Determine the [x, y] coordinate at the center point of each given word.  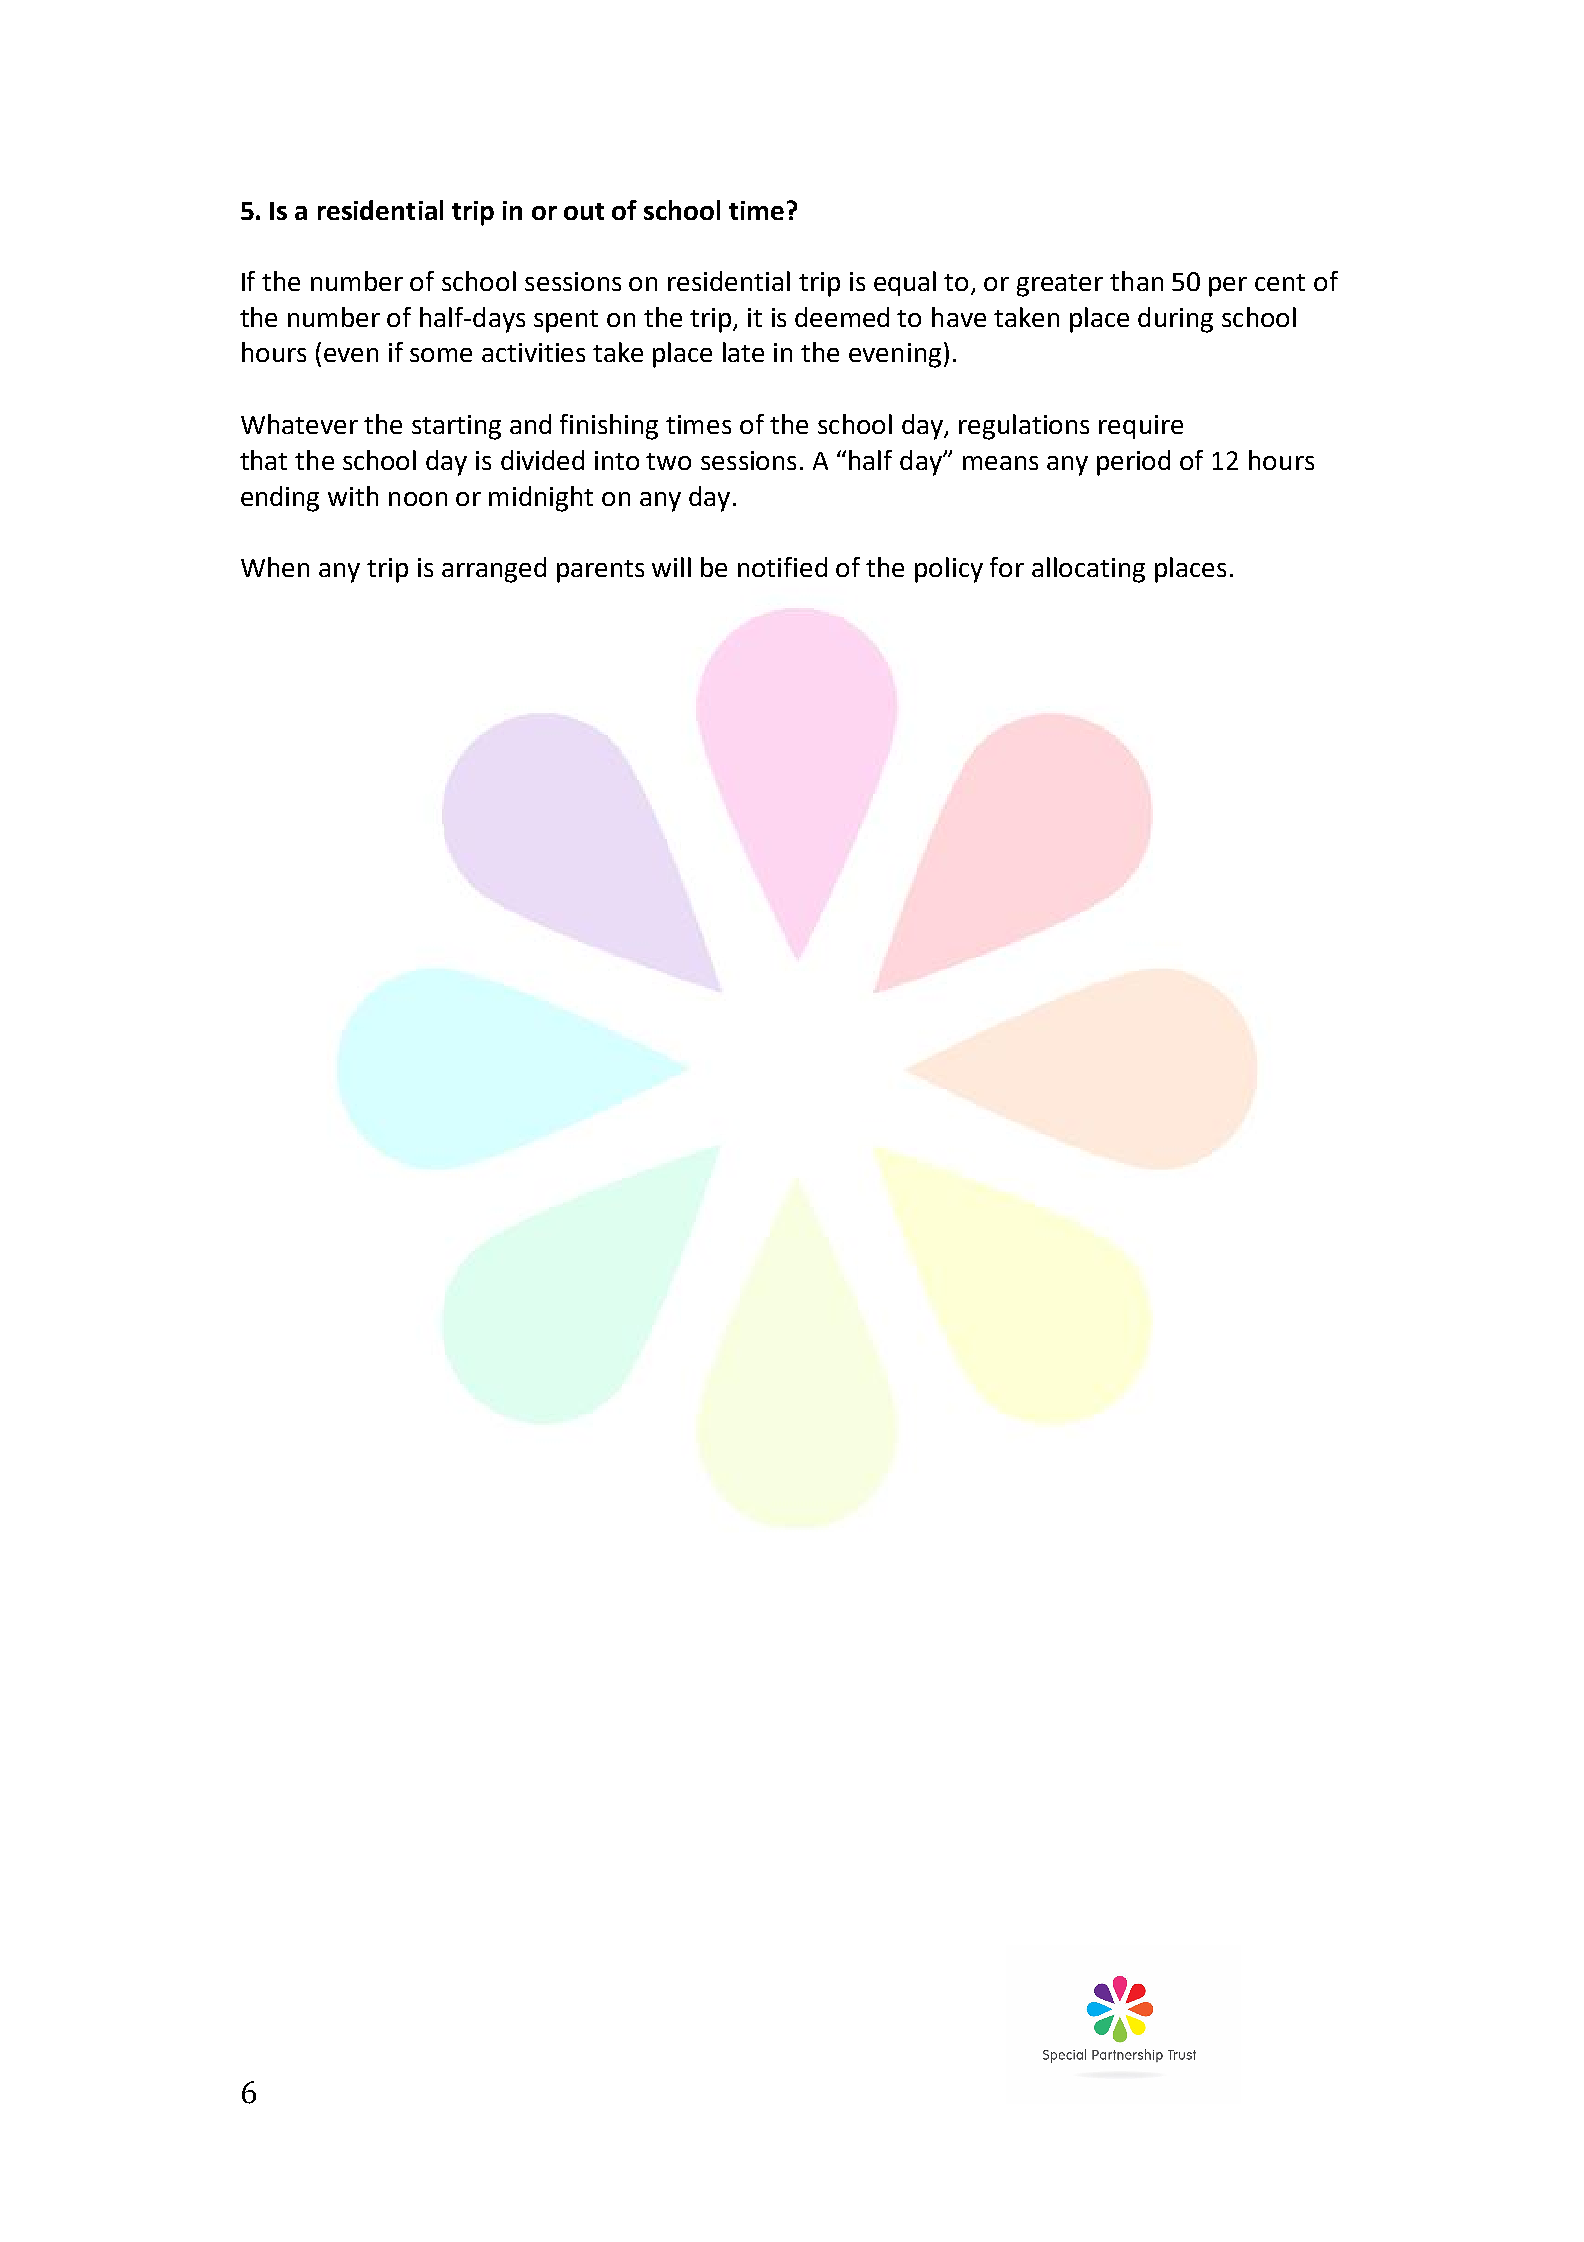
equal [905, 283]
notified [782, 567]
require [1141, 427]
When [275, 567]
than [1136, 281]
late [743, 352]
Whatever [299, 424]
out [584, 211]
